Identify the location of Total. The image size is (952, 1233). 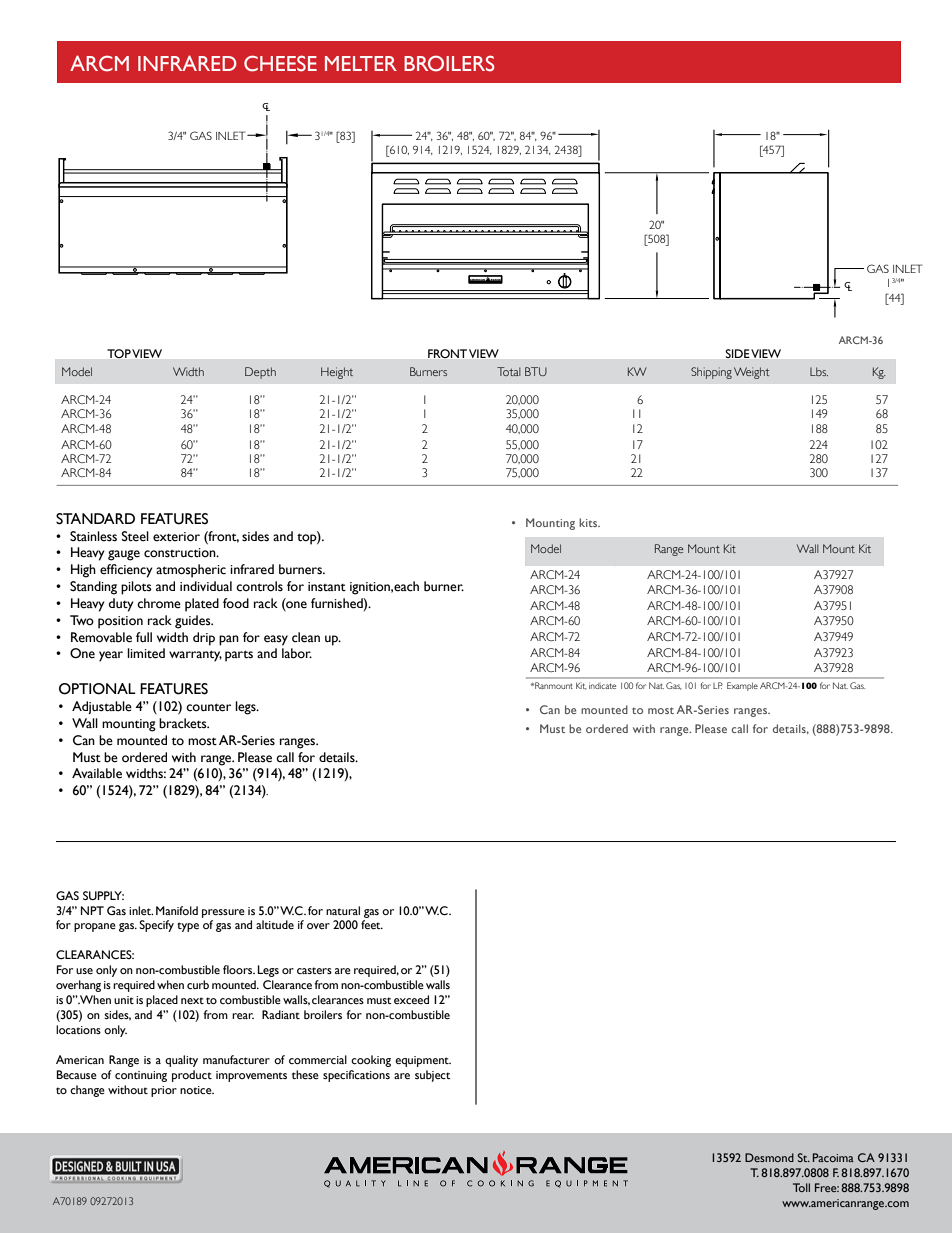
(509, 371).
